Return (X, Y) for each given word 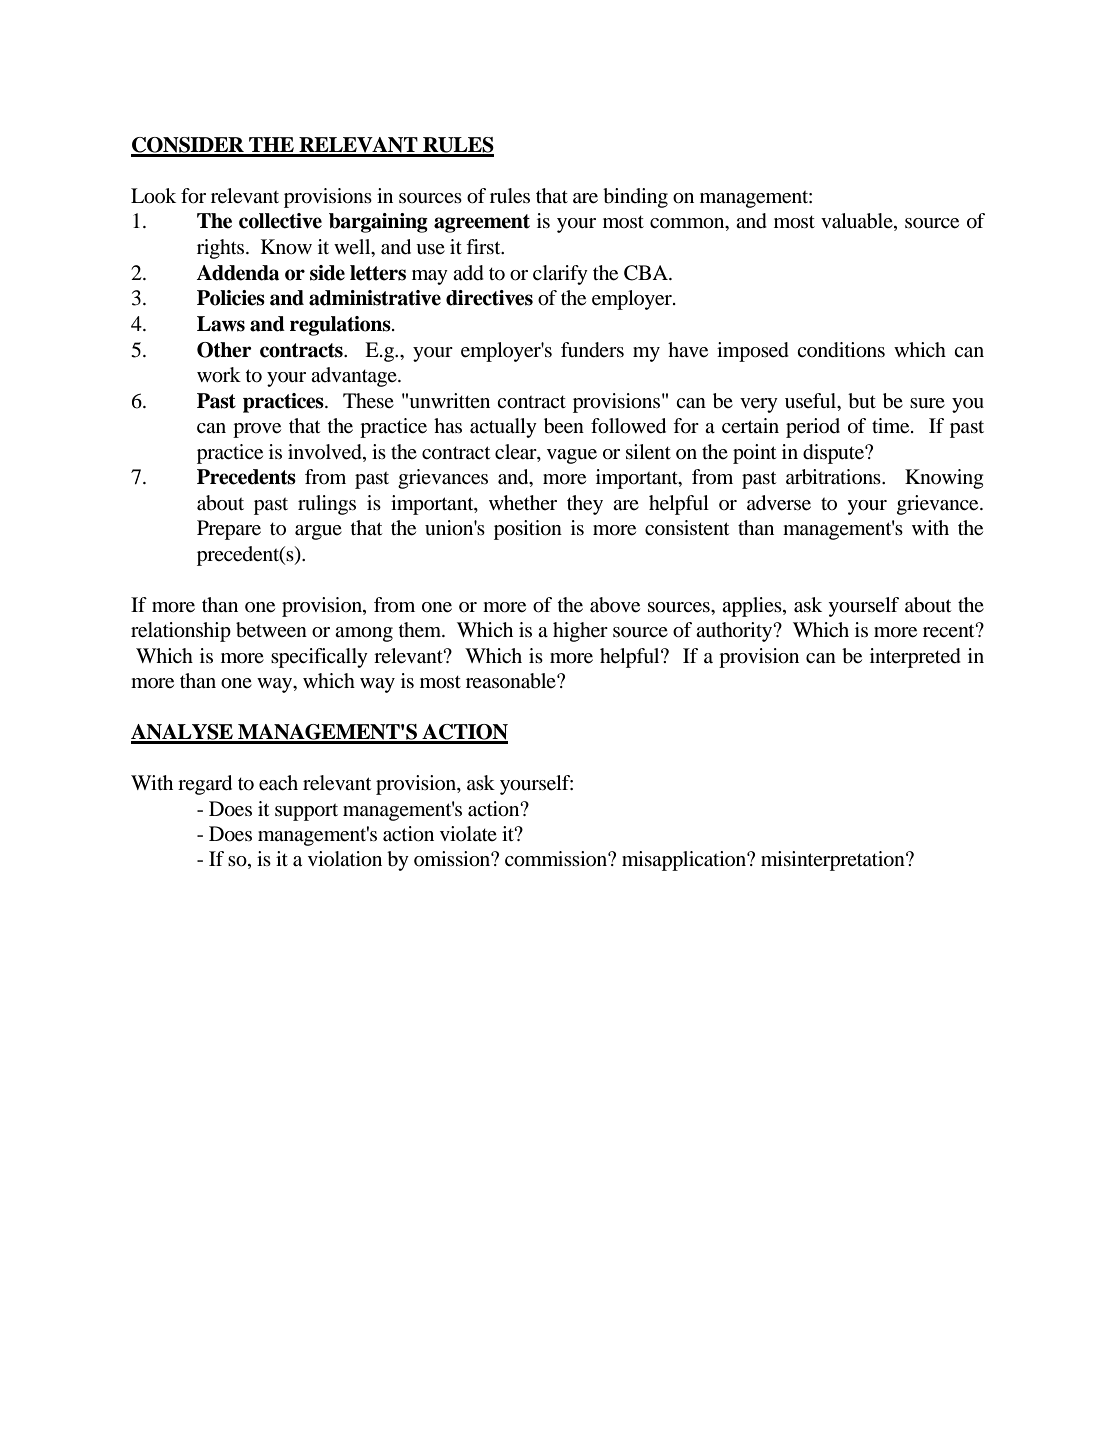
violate (468, 833)
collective (280, 221)
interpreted (915, 658)
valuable (858, 222)
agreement (482, 223)
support (306, 812)
